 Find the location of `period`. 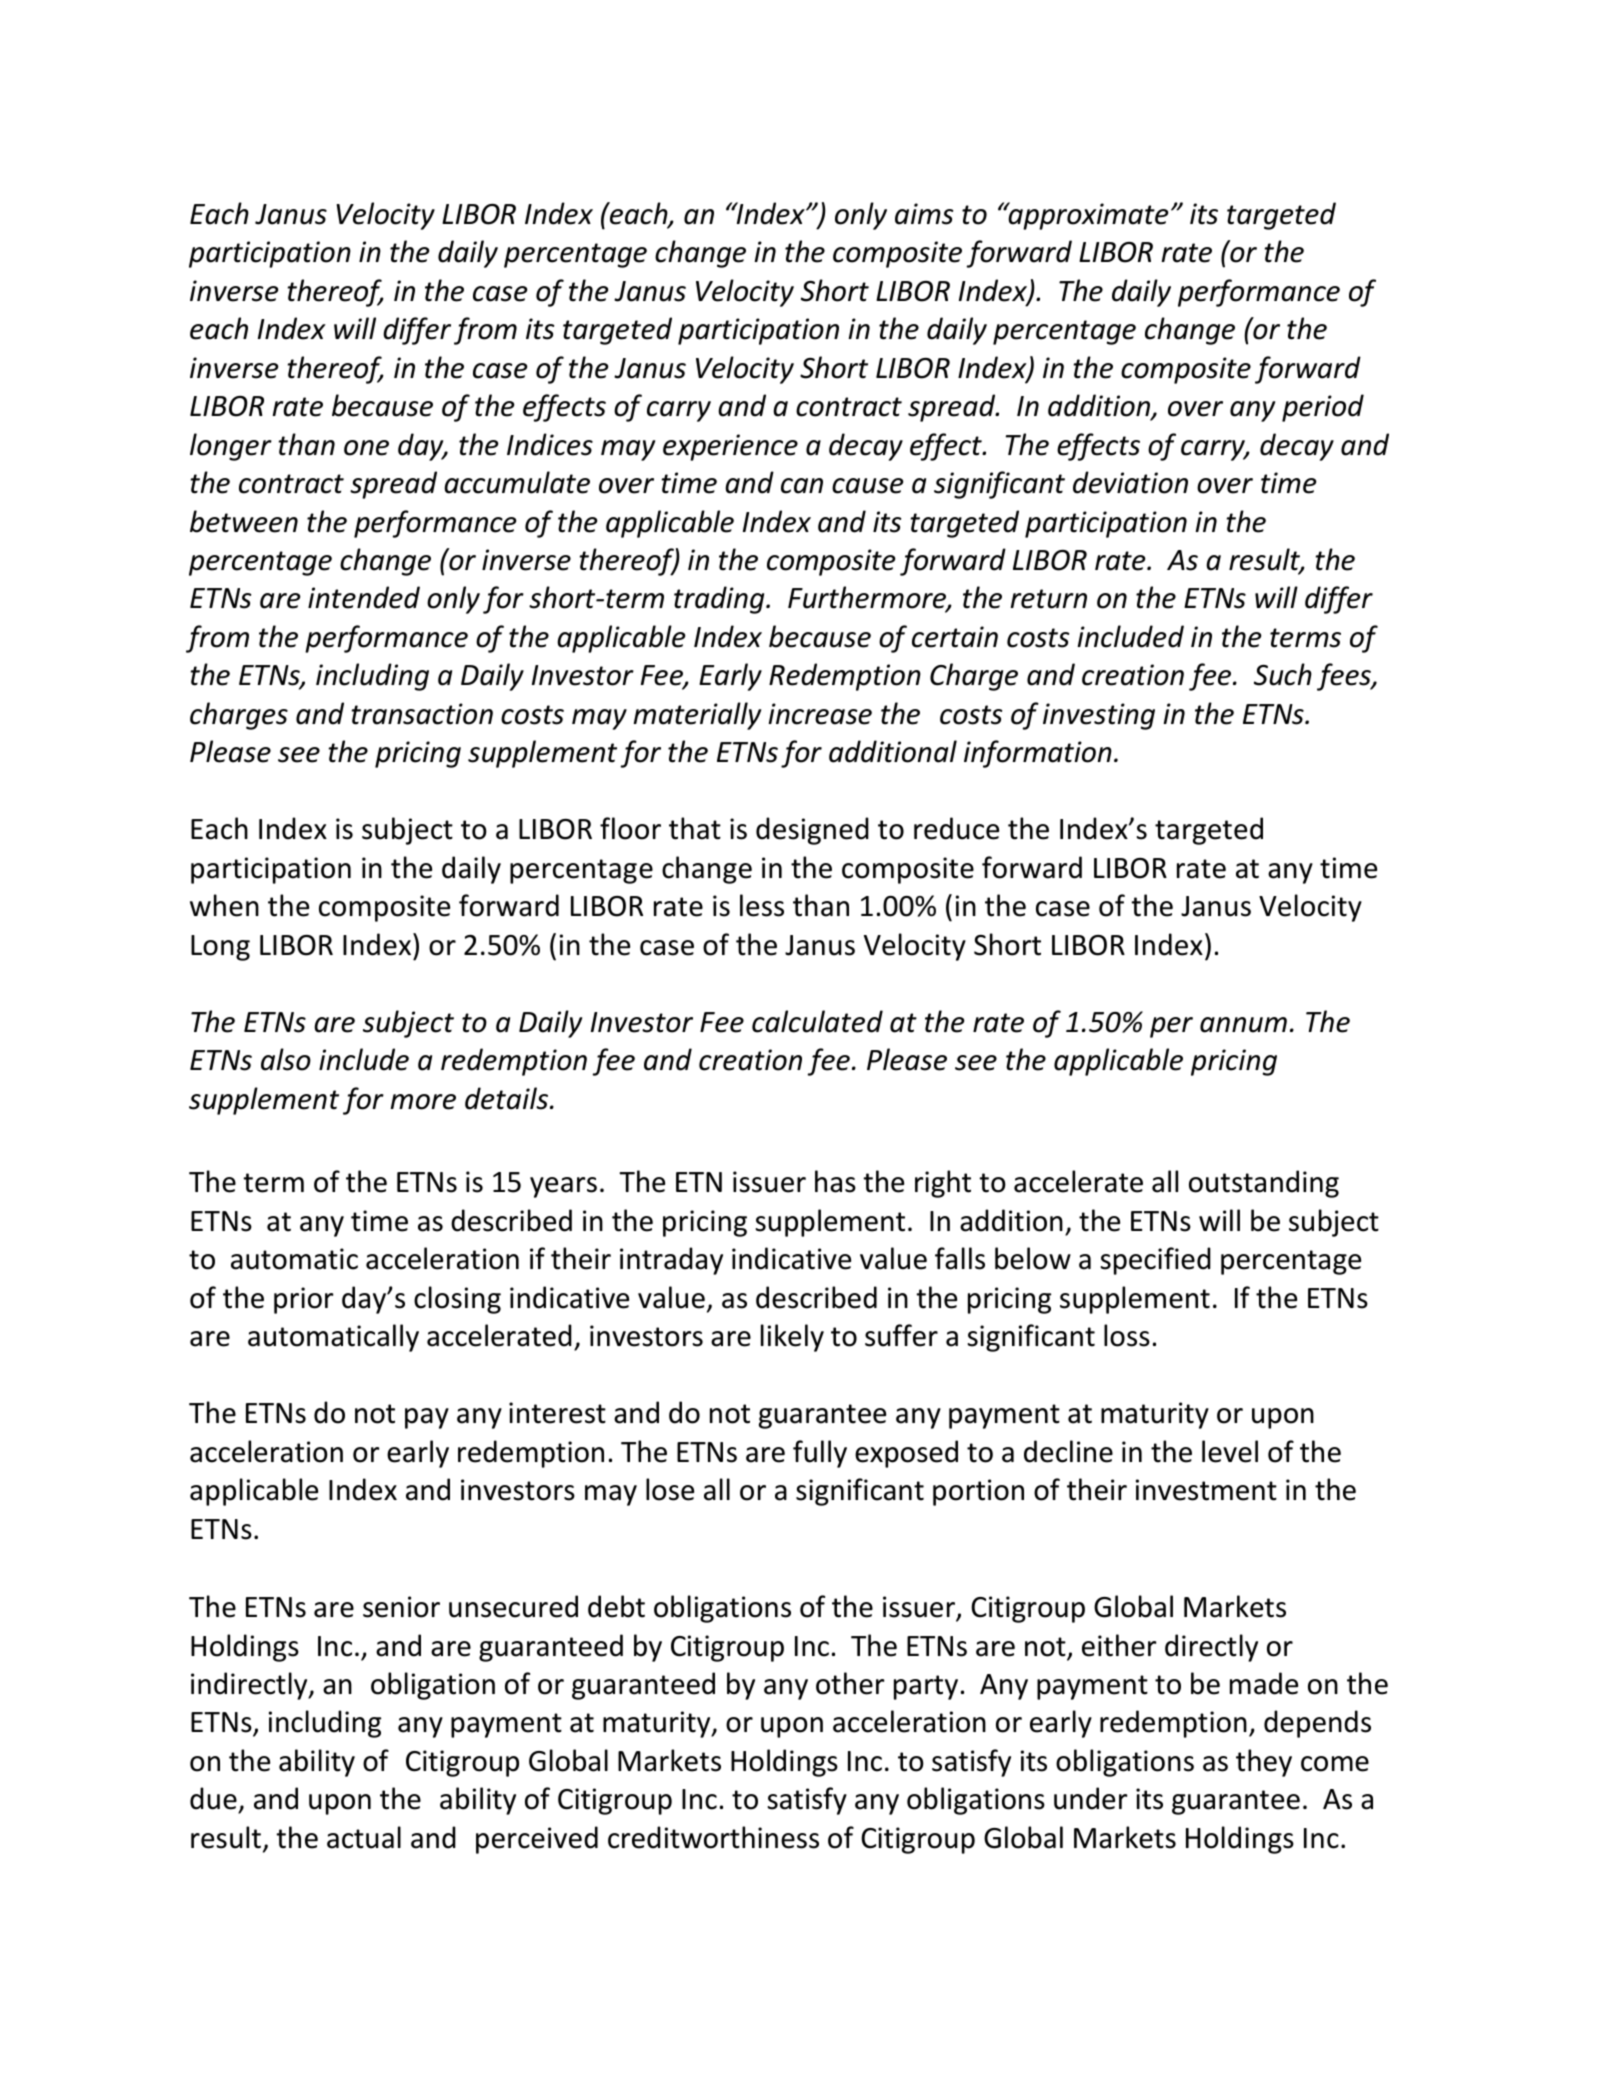

period is located at coordinates (1323, 408).
